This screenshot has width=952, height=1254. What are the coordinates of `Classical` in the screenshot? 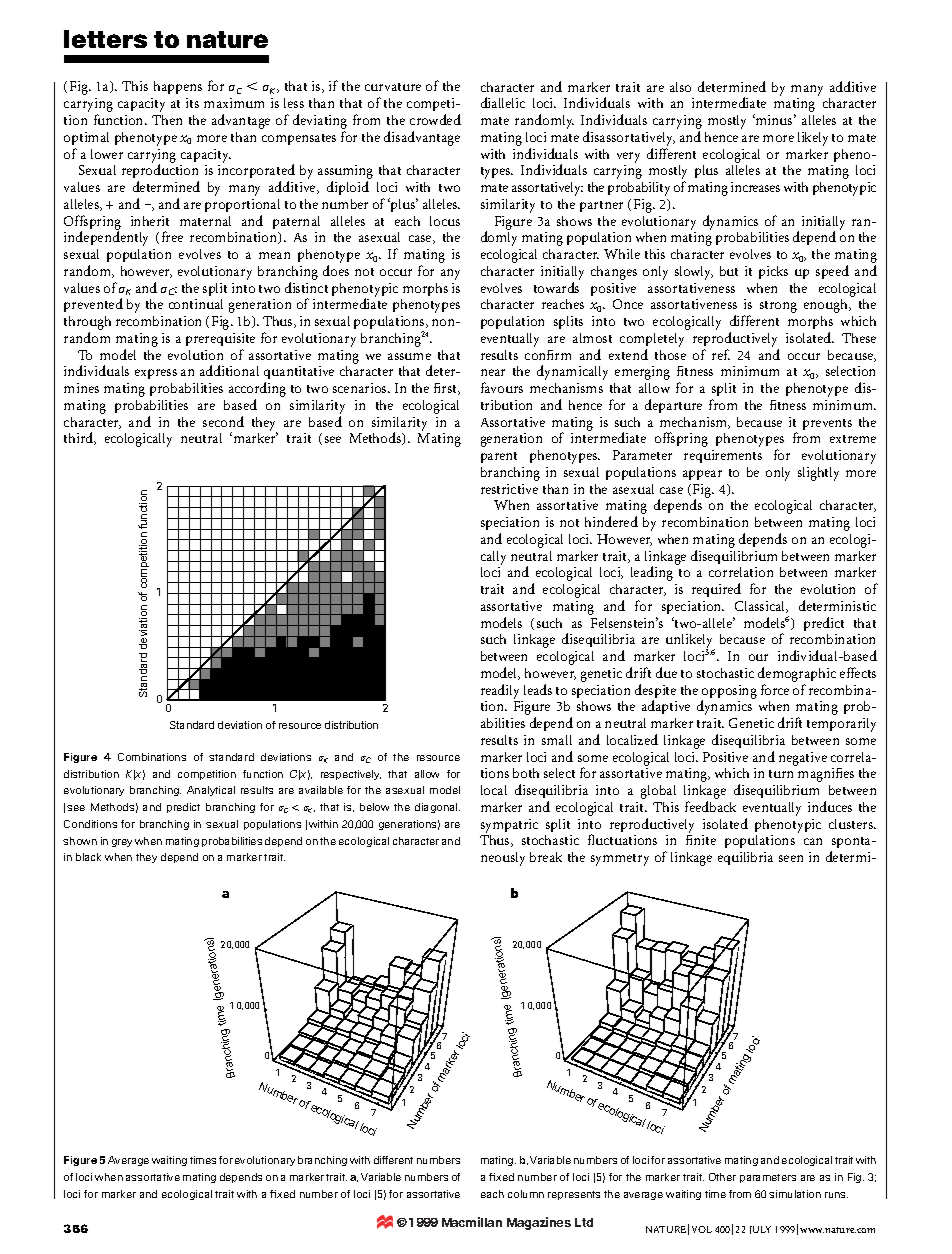 It's located at (761, 607).
